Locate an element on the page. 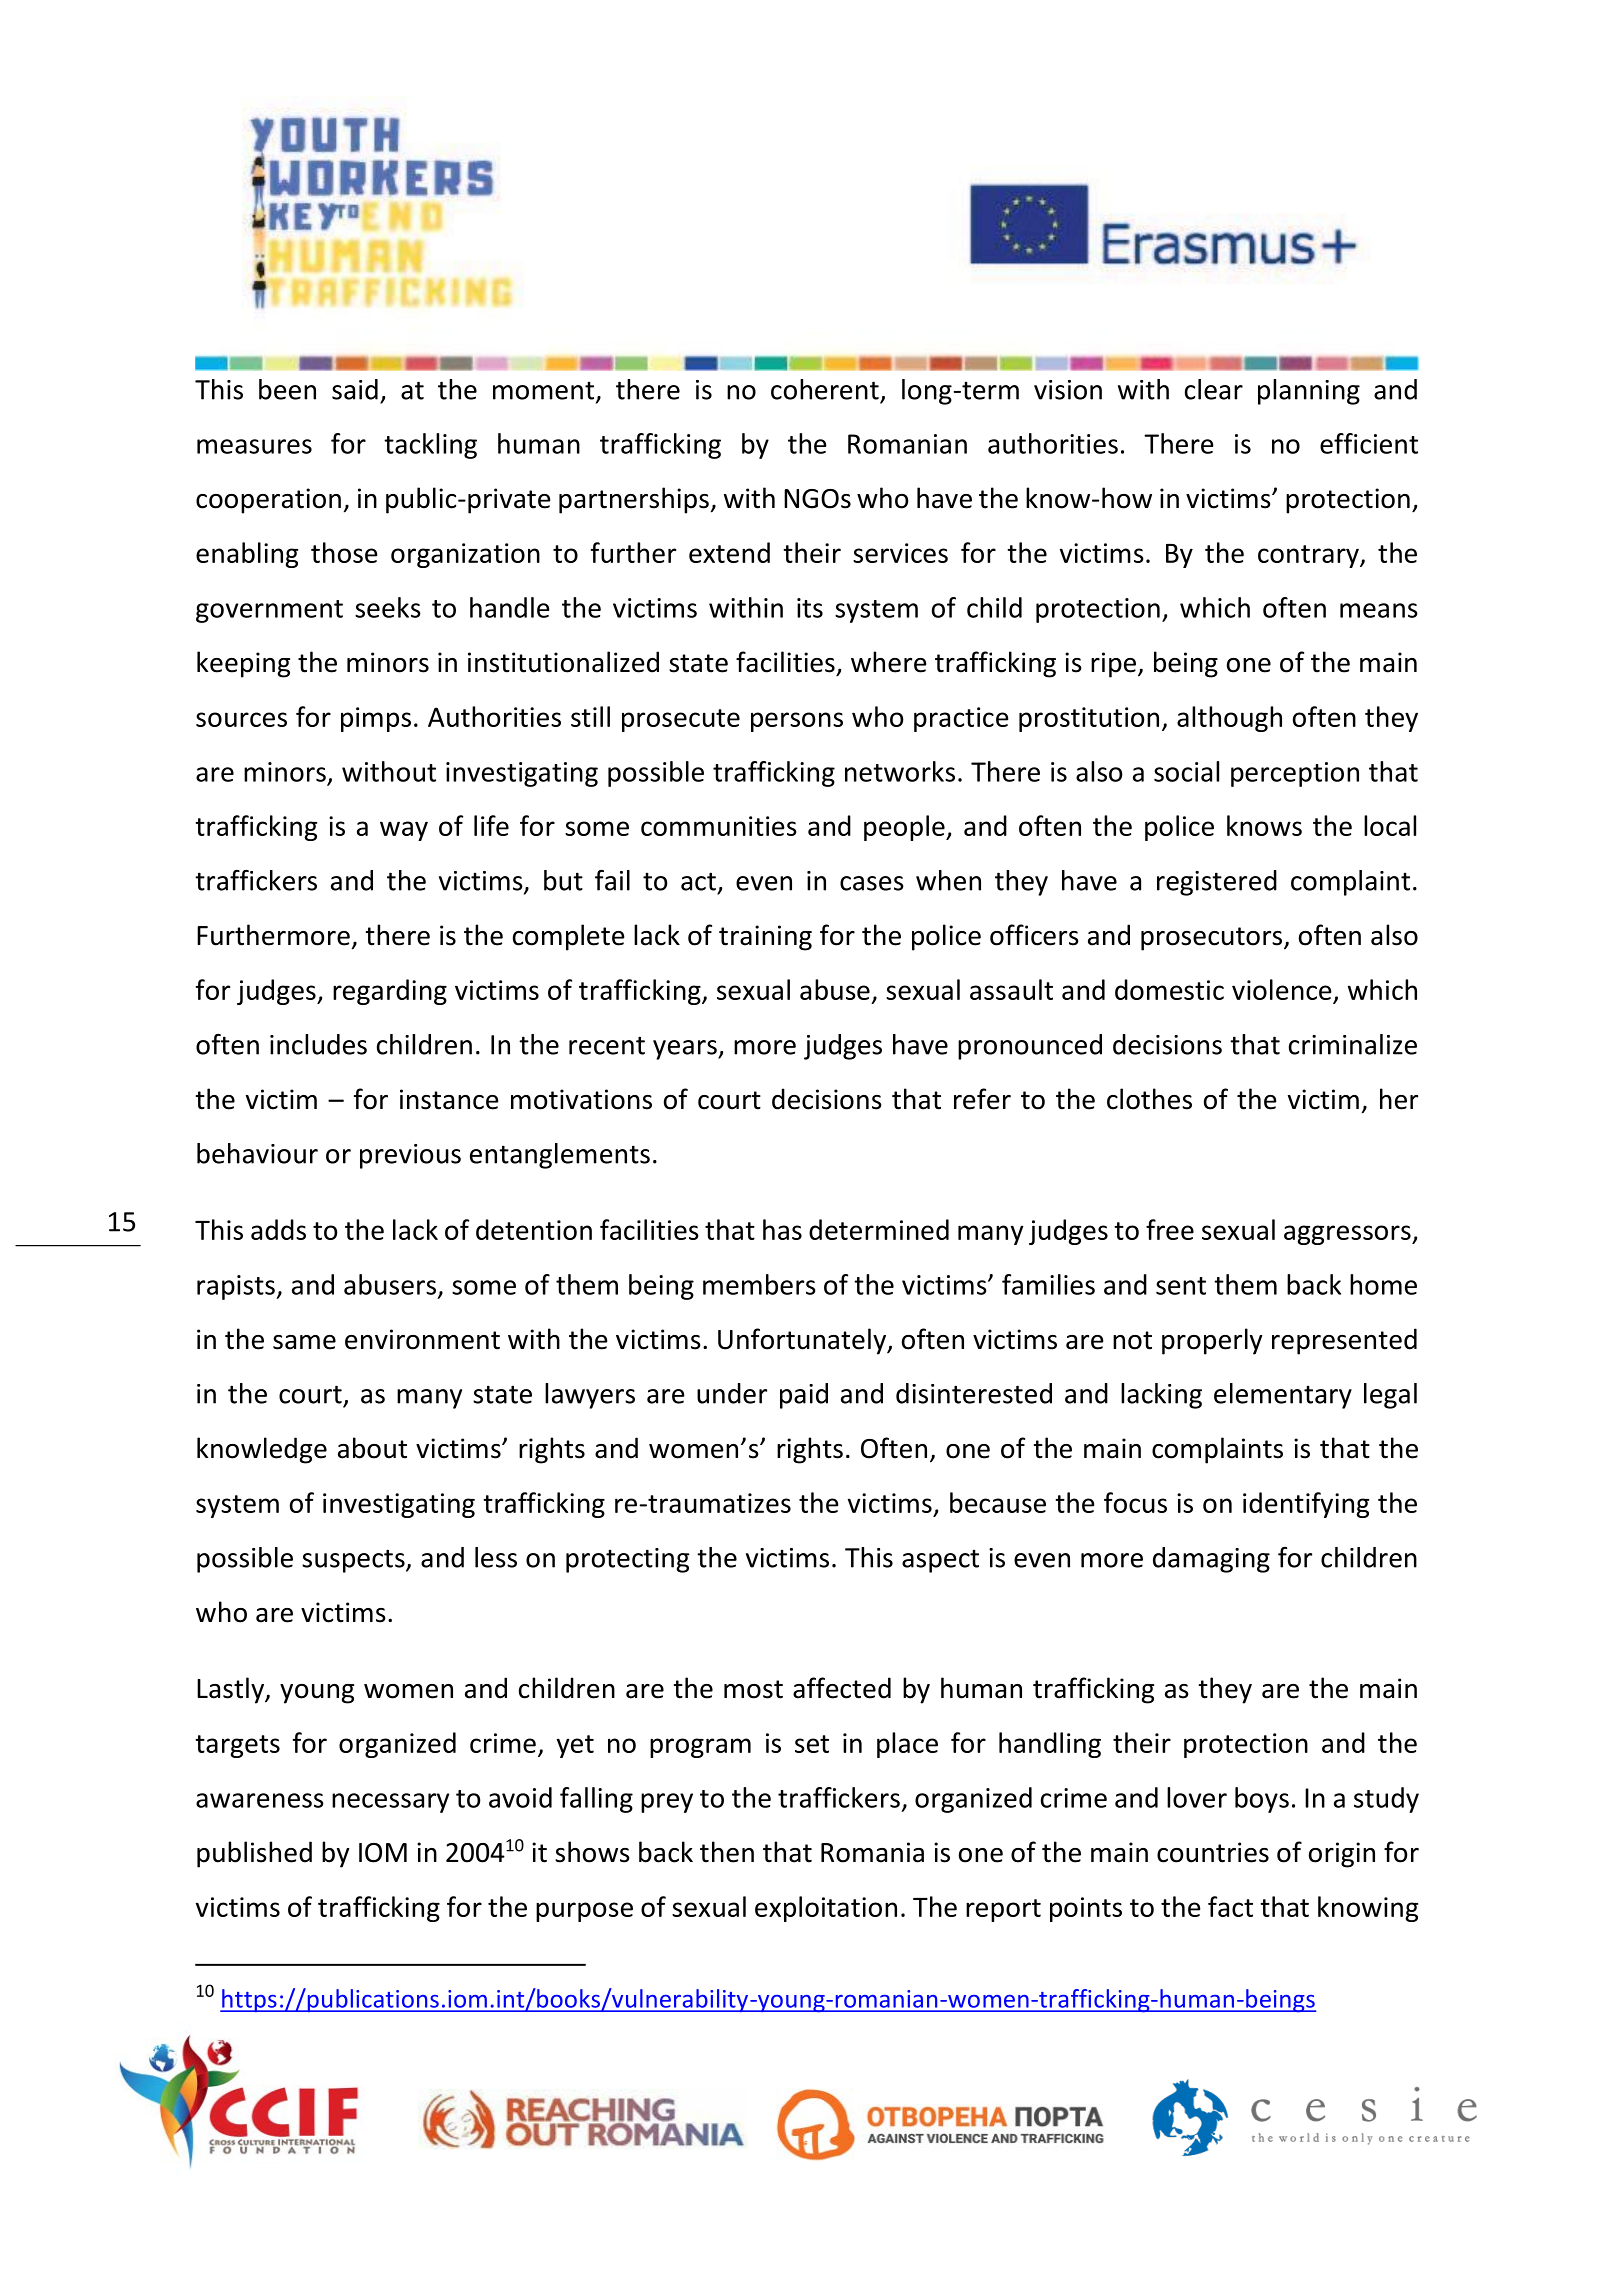  clear is located at coordinates (1214, 389).
